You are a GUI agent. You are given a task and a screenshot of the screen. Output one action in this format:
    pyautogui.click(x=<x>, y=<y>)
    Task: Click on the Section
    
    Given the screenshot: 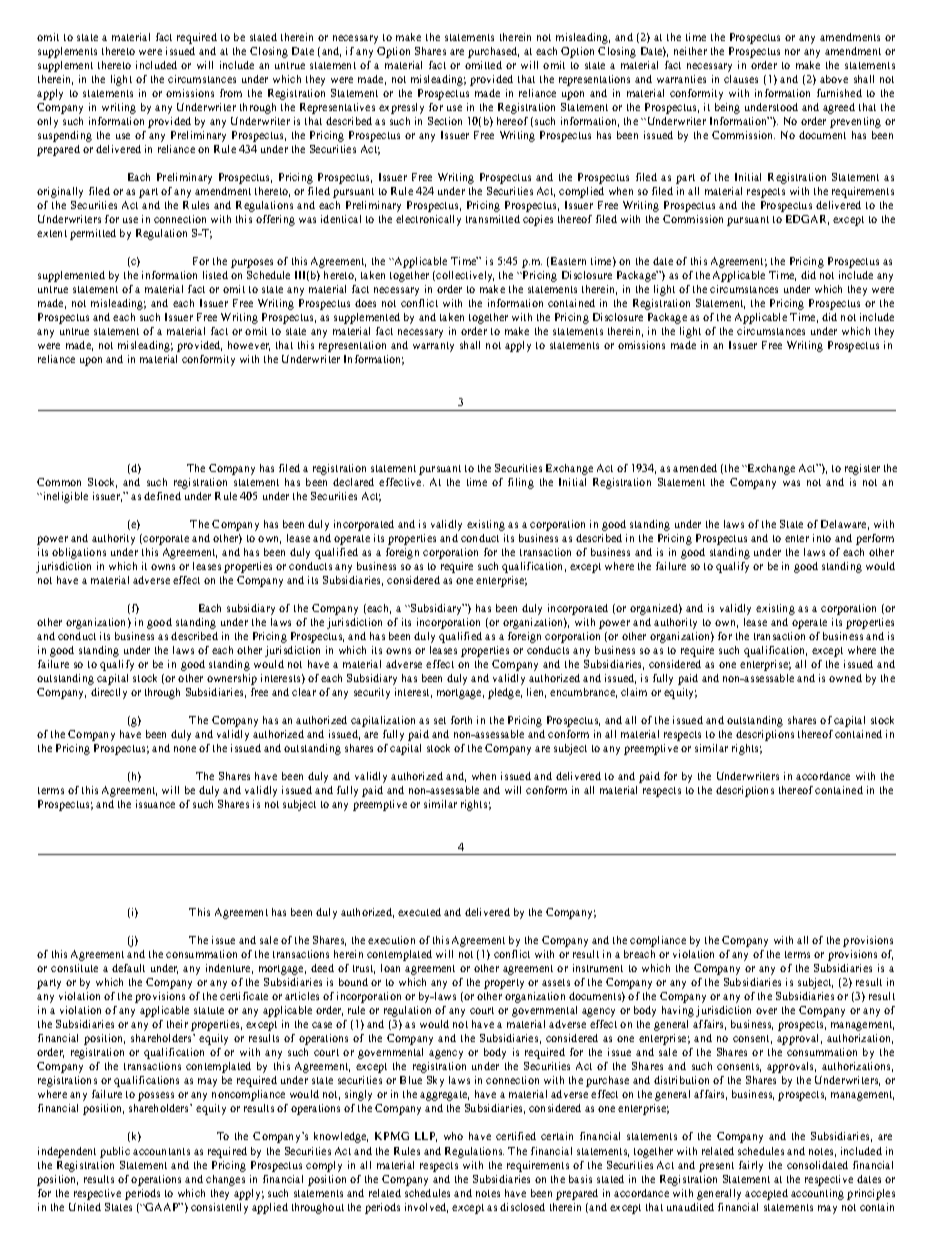 What is the action you would take?
    pyautogui.click(x=445, y=121)
